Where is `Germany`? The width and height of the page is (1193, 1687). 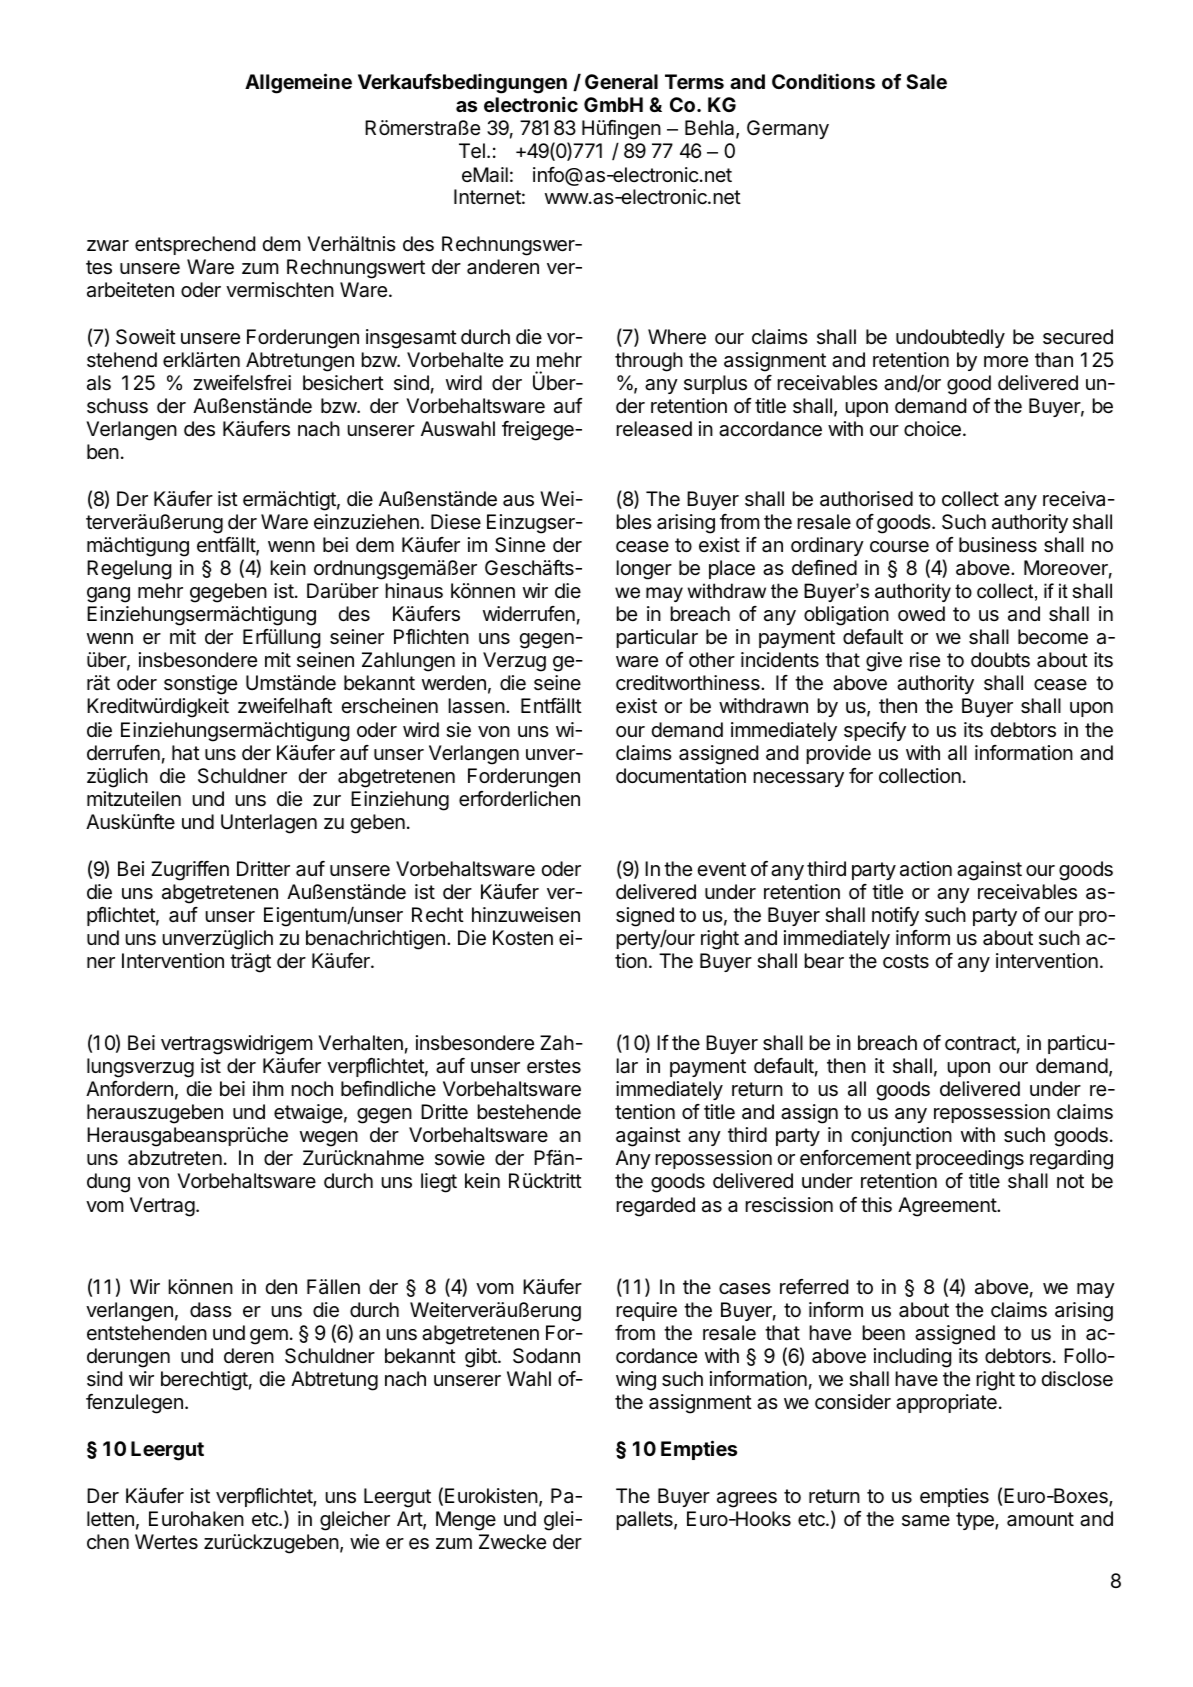 Germany is located at coordinates (788, 129).
